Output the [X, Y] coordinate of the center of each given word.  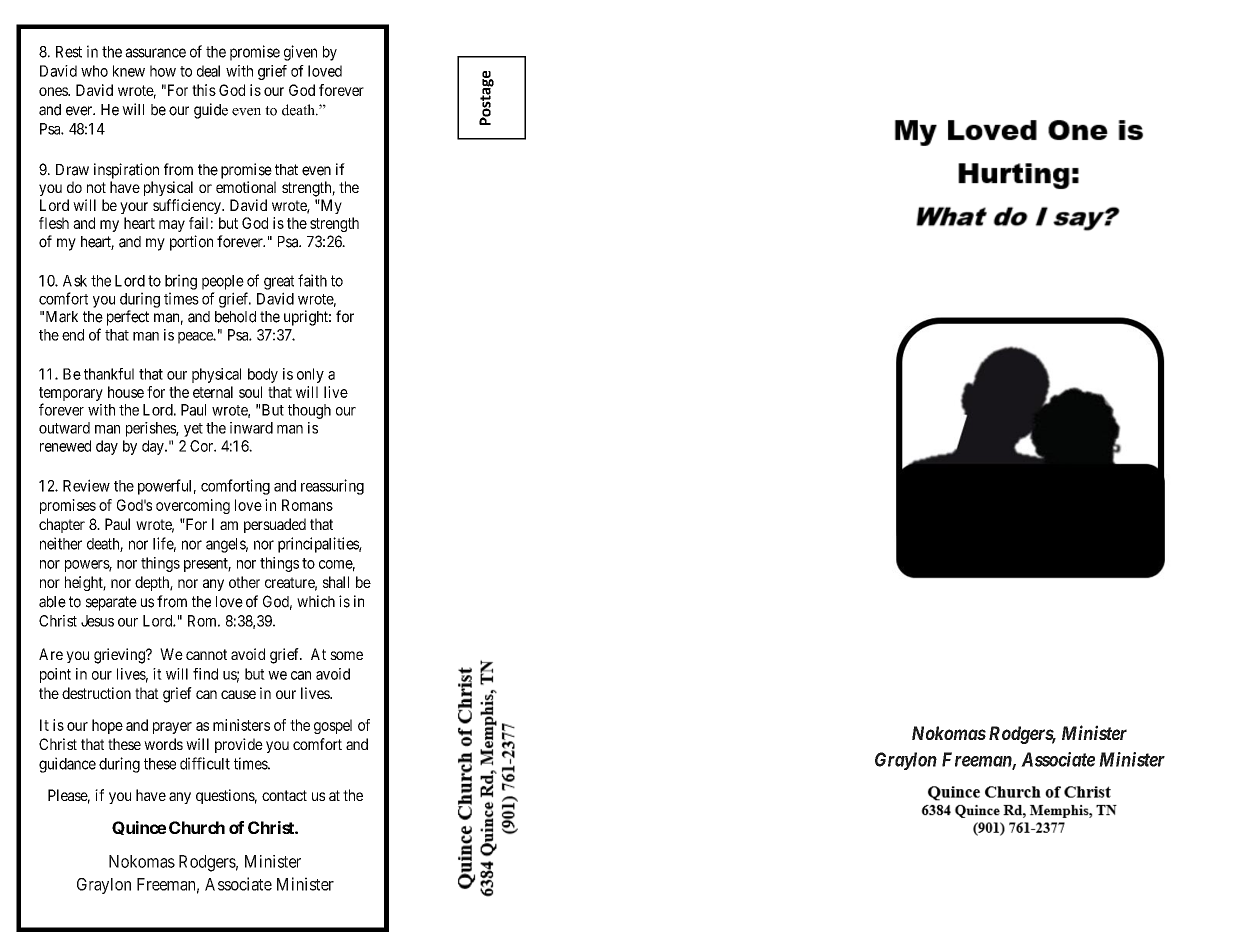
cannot [206, 654]
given [300, 53]
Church [197, 827]
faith [312, 280]
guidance [67, 765]
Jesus [97, 621]
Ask [75, 281]
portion [191, 243]
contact [284, 795]
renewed [65, 446]
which [316, 601]
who [94, 71]
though [309, 411]
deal [208, 71]
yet [193, 430]
